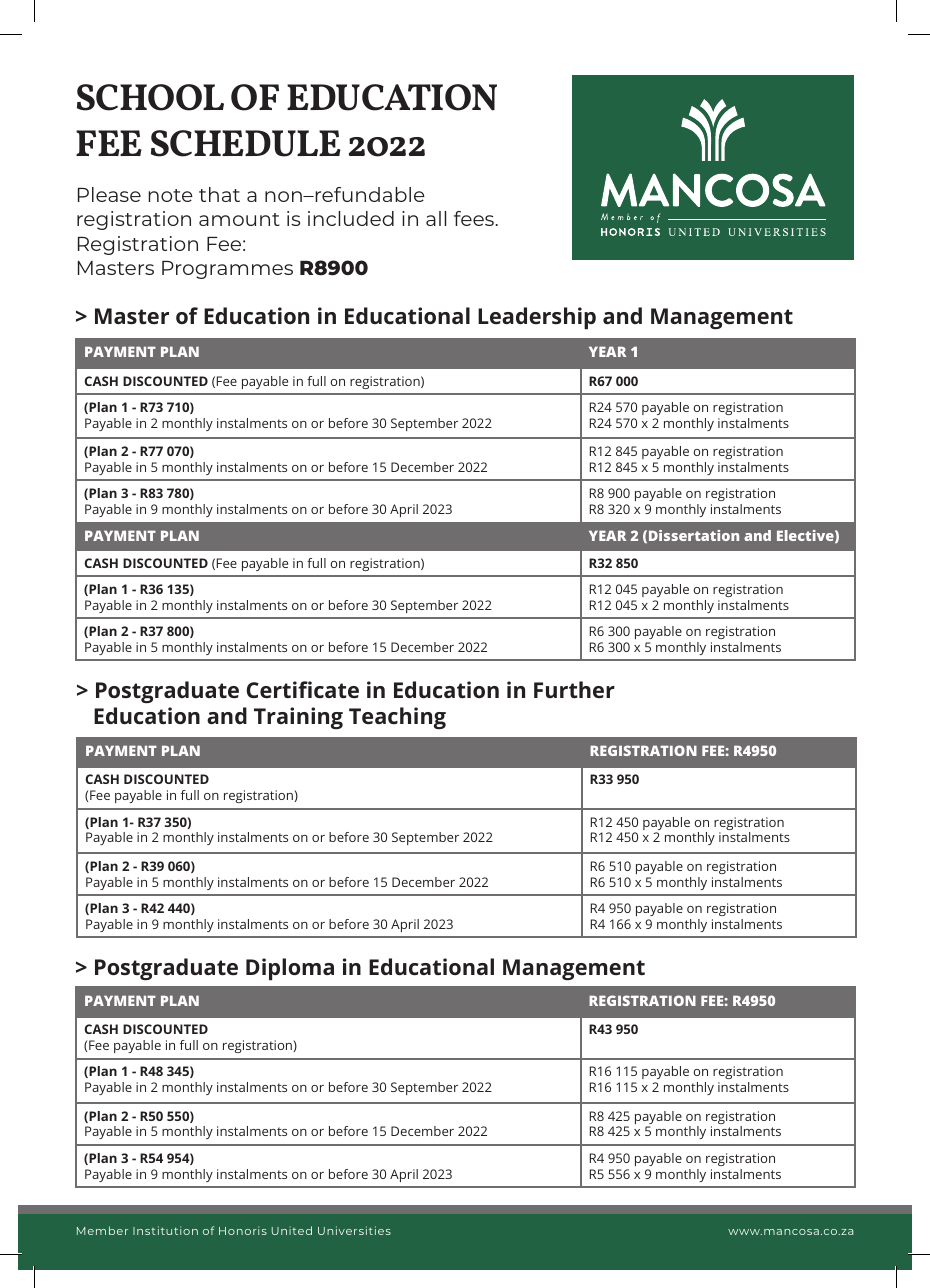 Image resolution: width=930 pixels, height=1288 pixels. I want to click on fees, so click(474, 218).
